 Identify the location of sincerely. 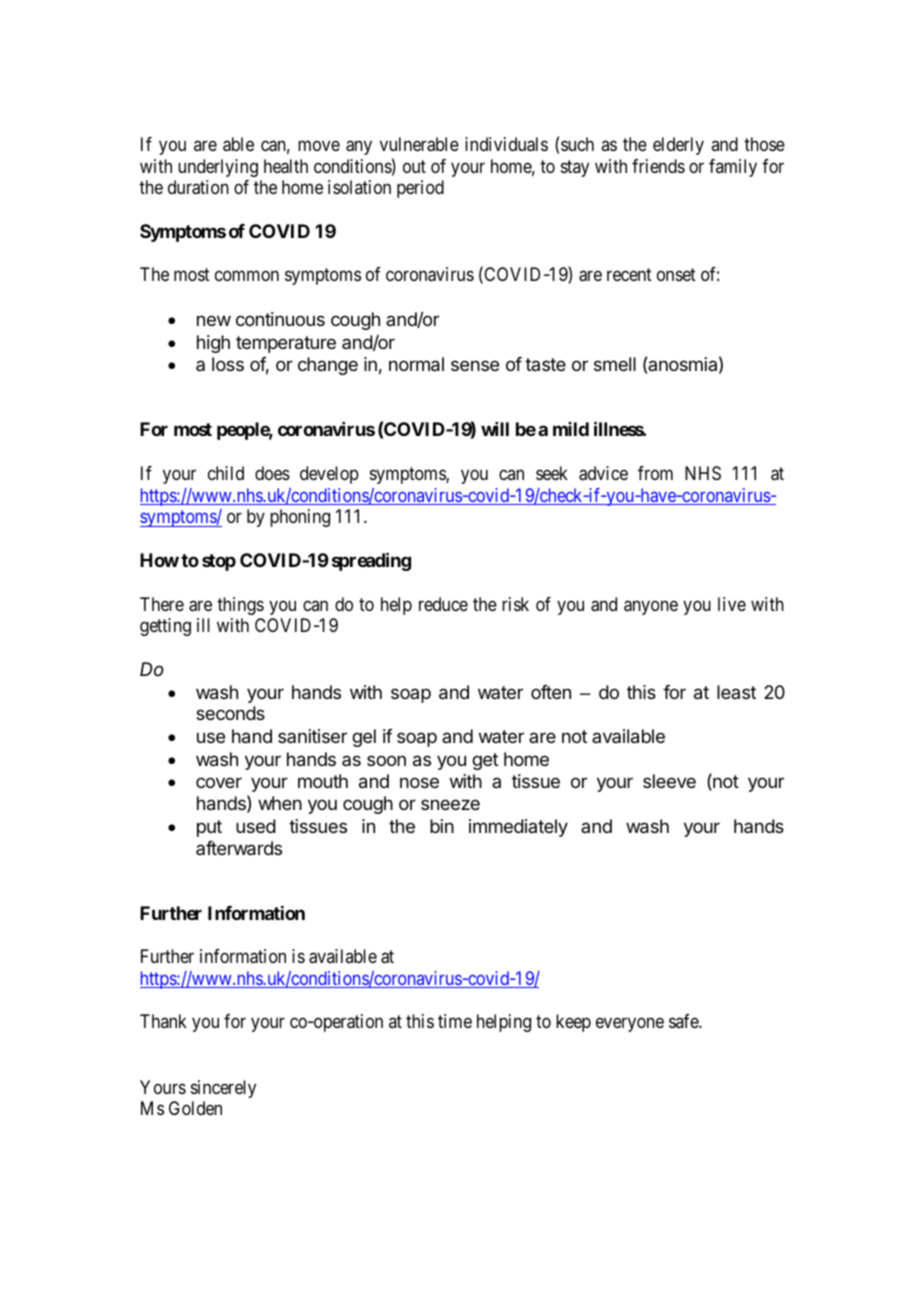
(223, 1089).
